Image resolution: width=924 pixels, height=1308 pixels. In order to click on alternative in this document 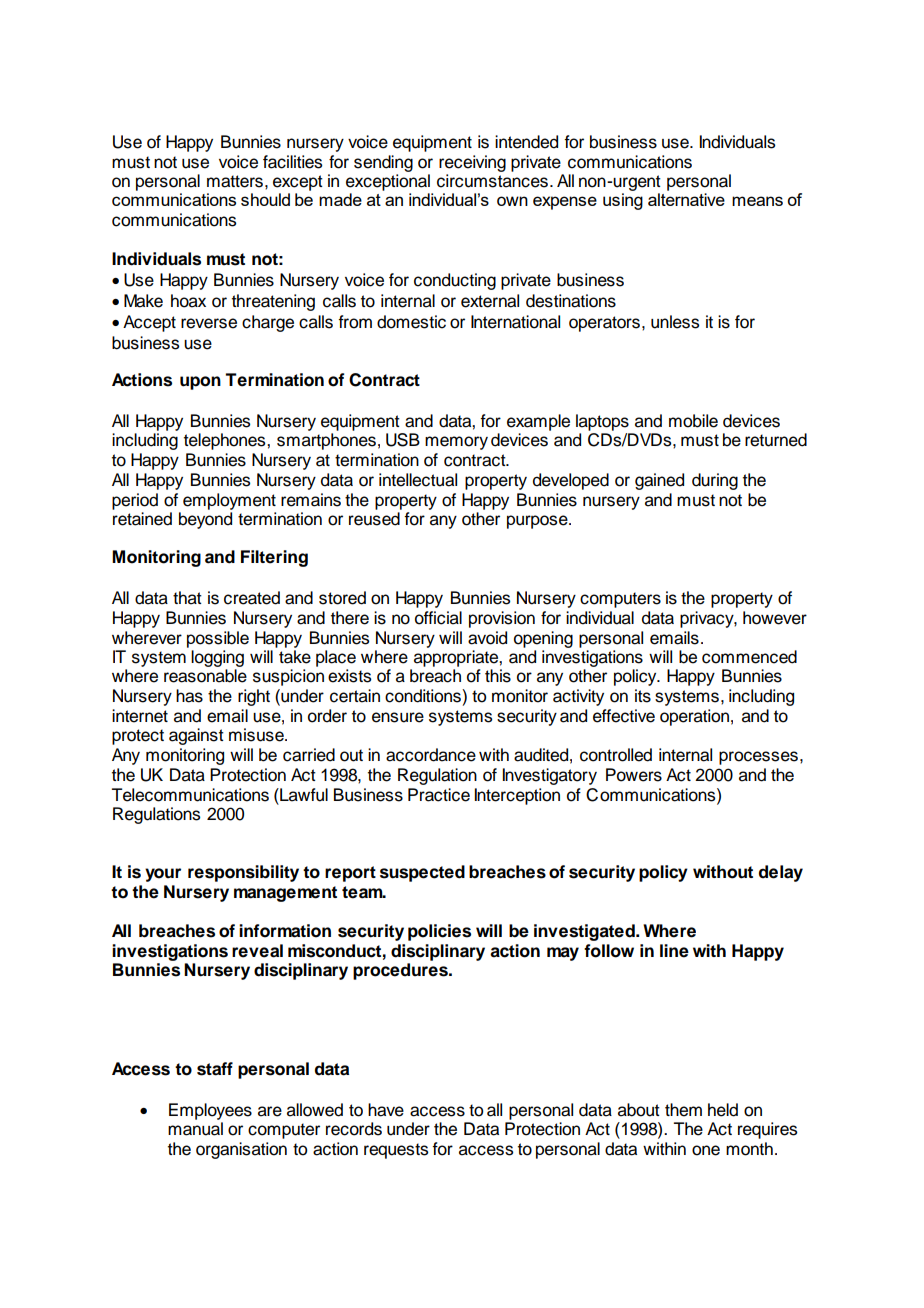, I will do `click(686, 199)`.
